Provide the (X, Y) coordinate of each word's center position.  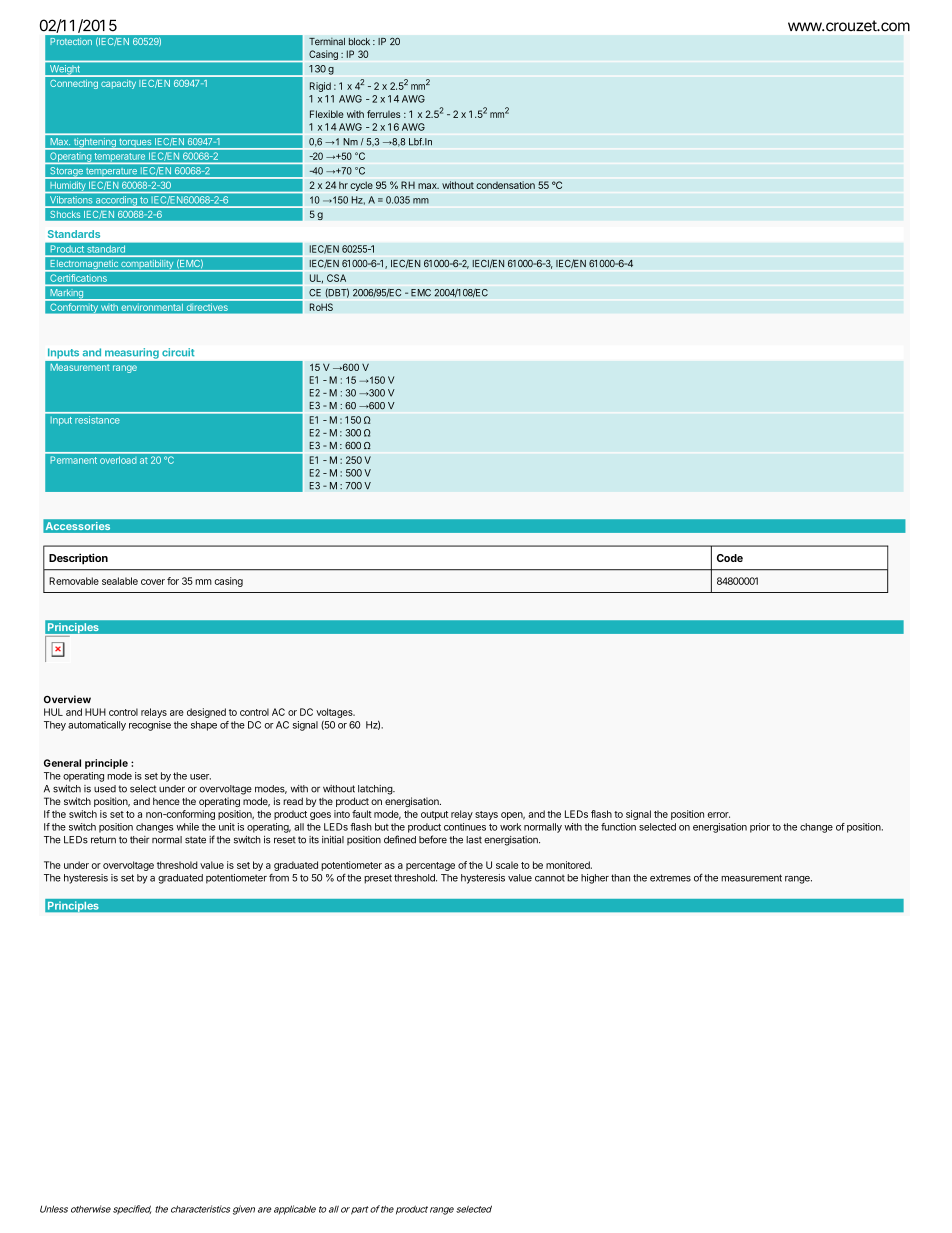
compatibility (147, 266)
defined (400, 839)
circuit (178, 352)
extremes (670, 878)
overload (118, 460)
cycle (361, 186)
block (359, 42)
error (719, 815)
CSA (336, 278)
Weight (64, 71)
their (139, 840)
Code (730, 558)
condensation (505, 185)
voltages (335, 713)
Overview (67, 699)
